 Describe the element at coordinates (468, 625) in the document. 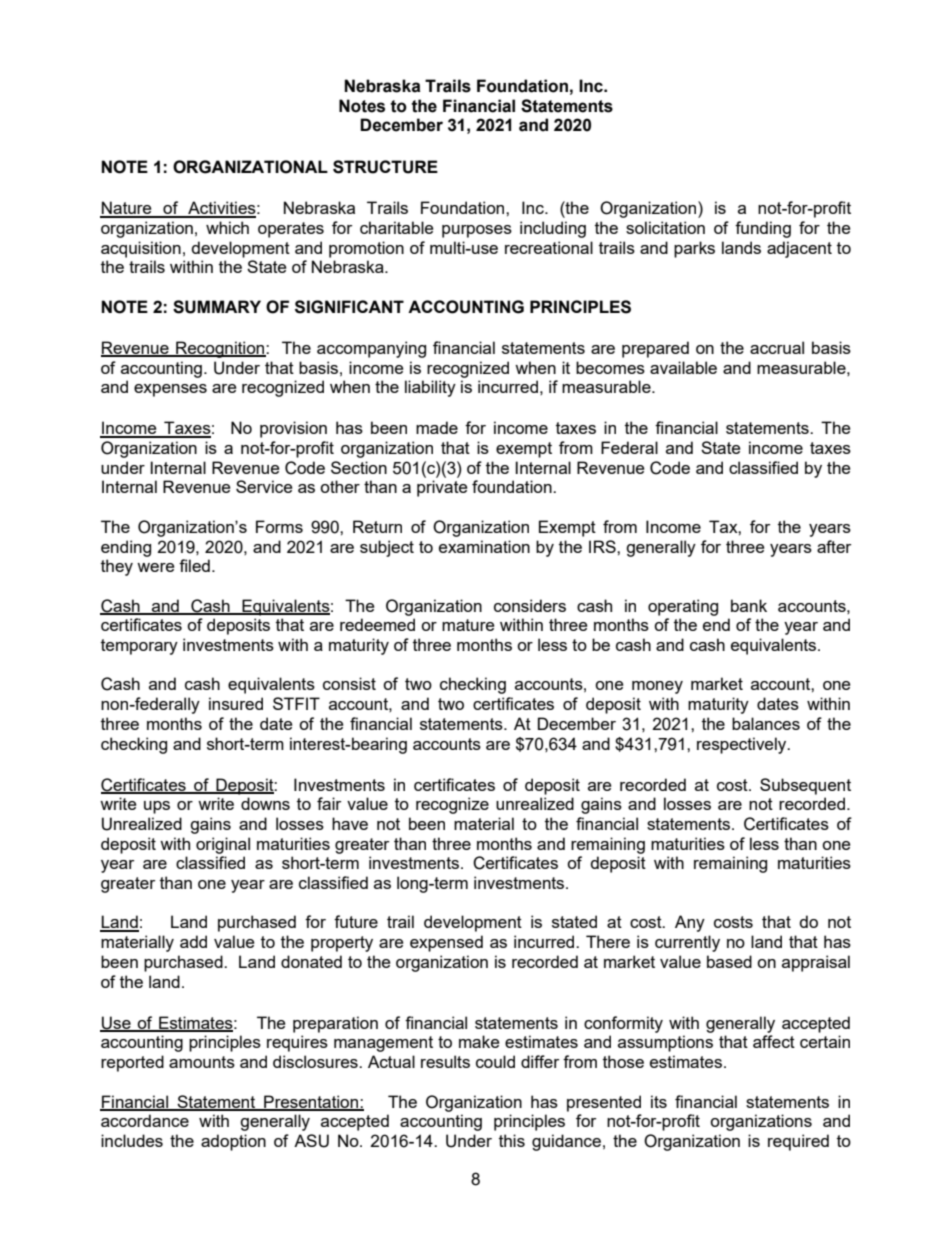

I see `mature` at that location.
